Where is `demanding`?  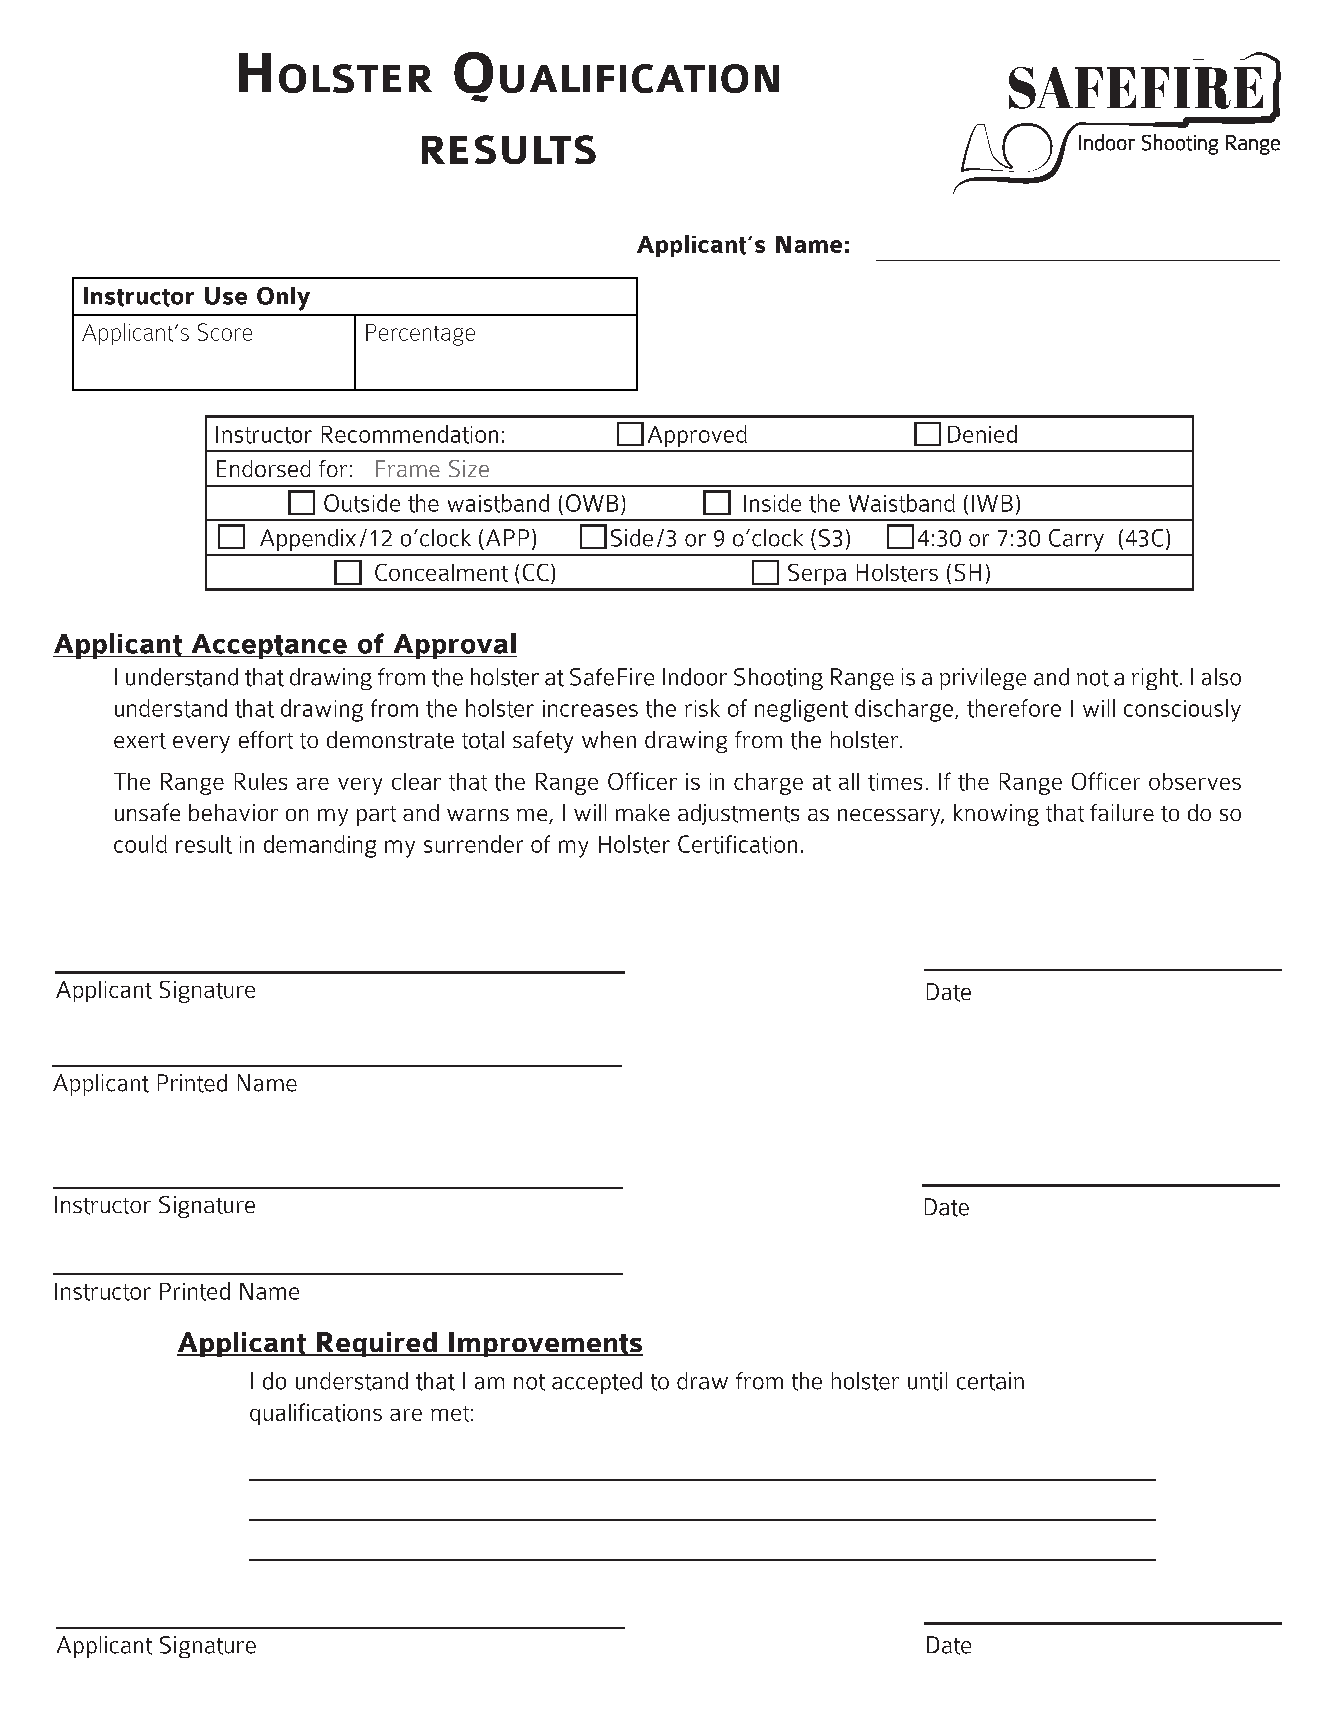
demanding is located at coordinates (320, 846).
